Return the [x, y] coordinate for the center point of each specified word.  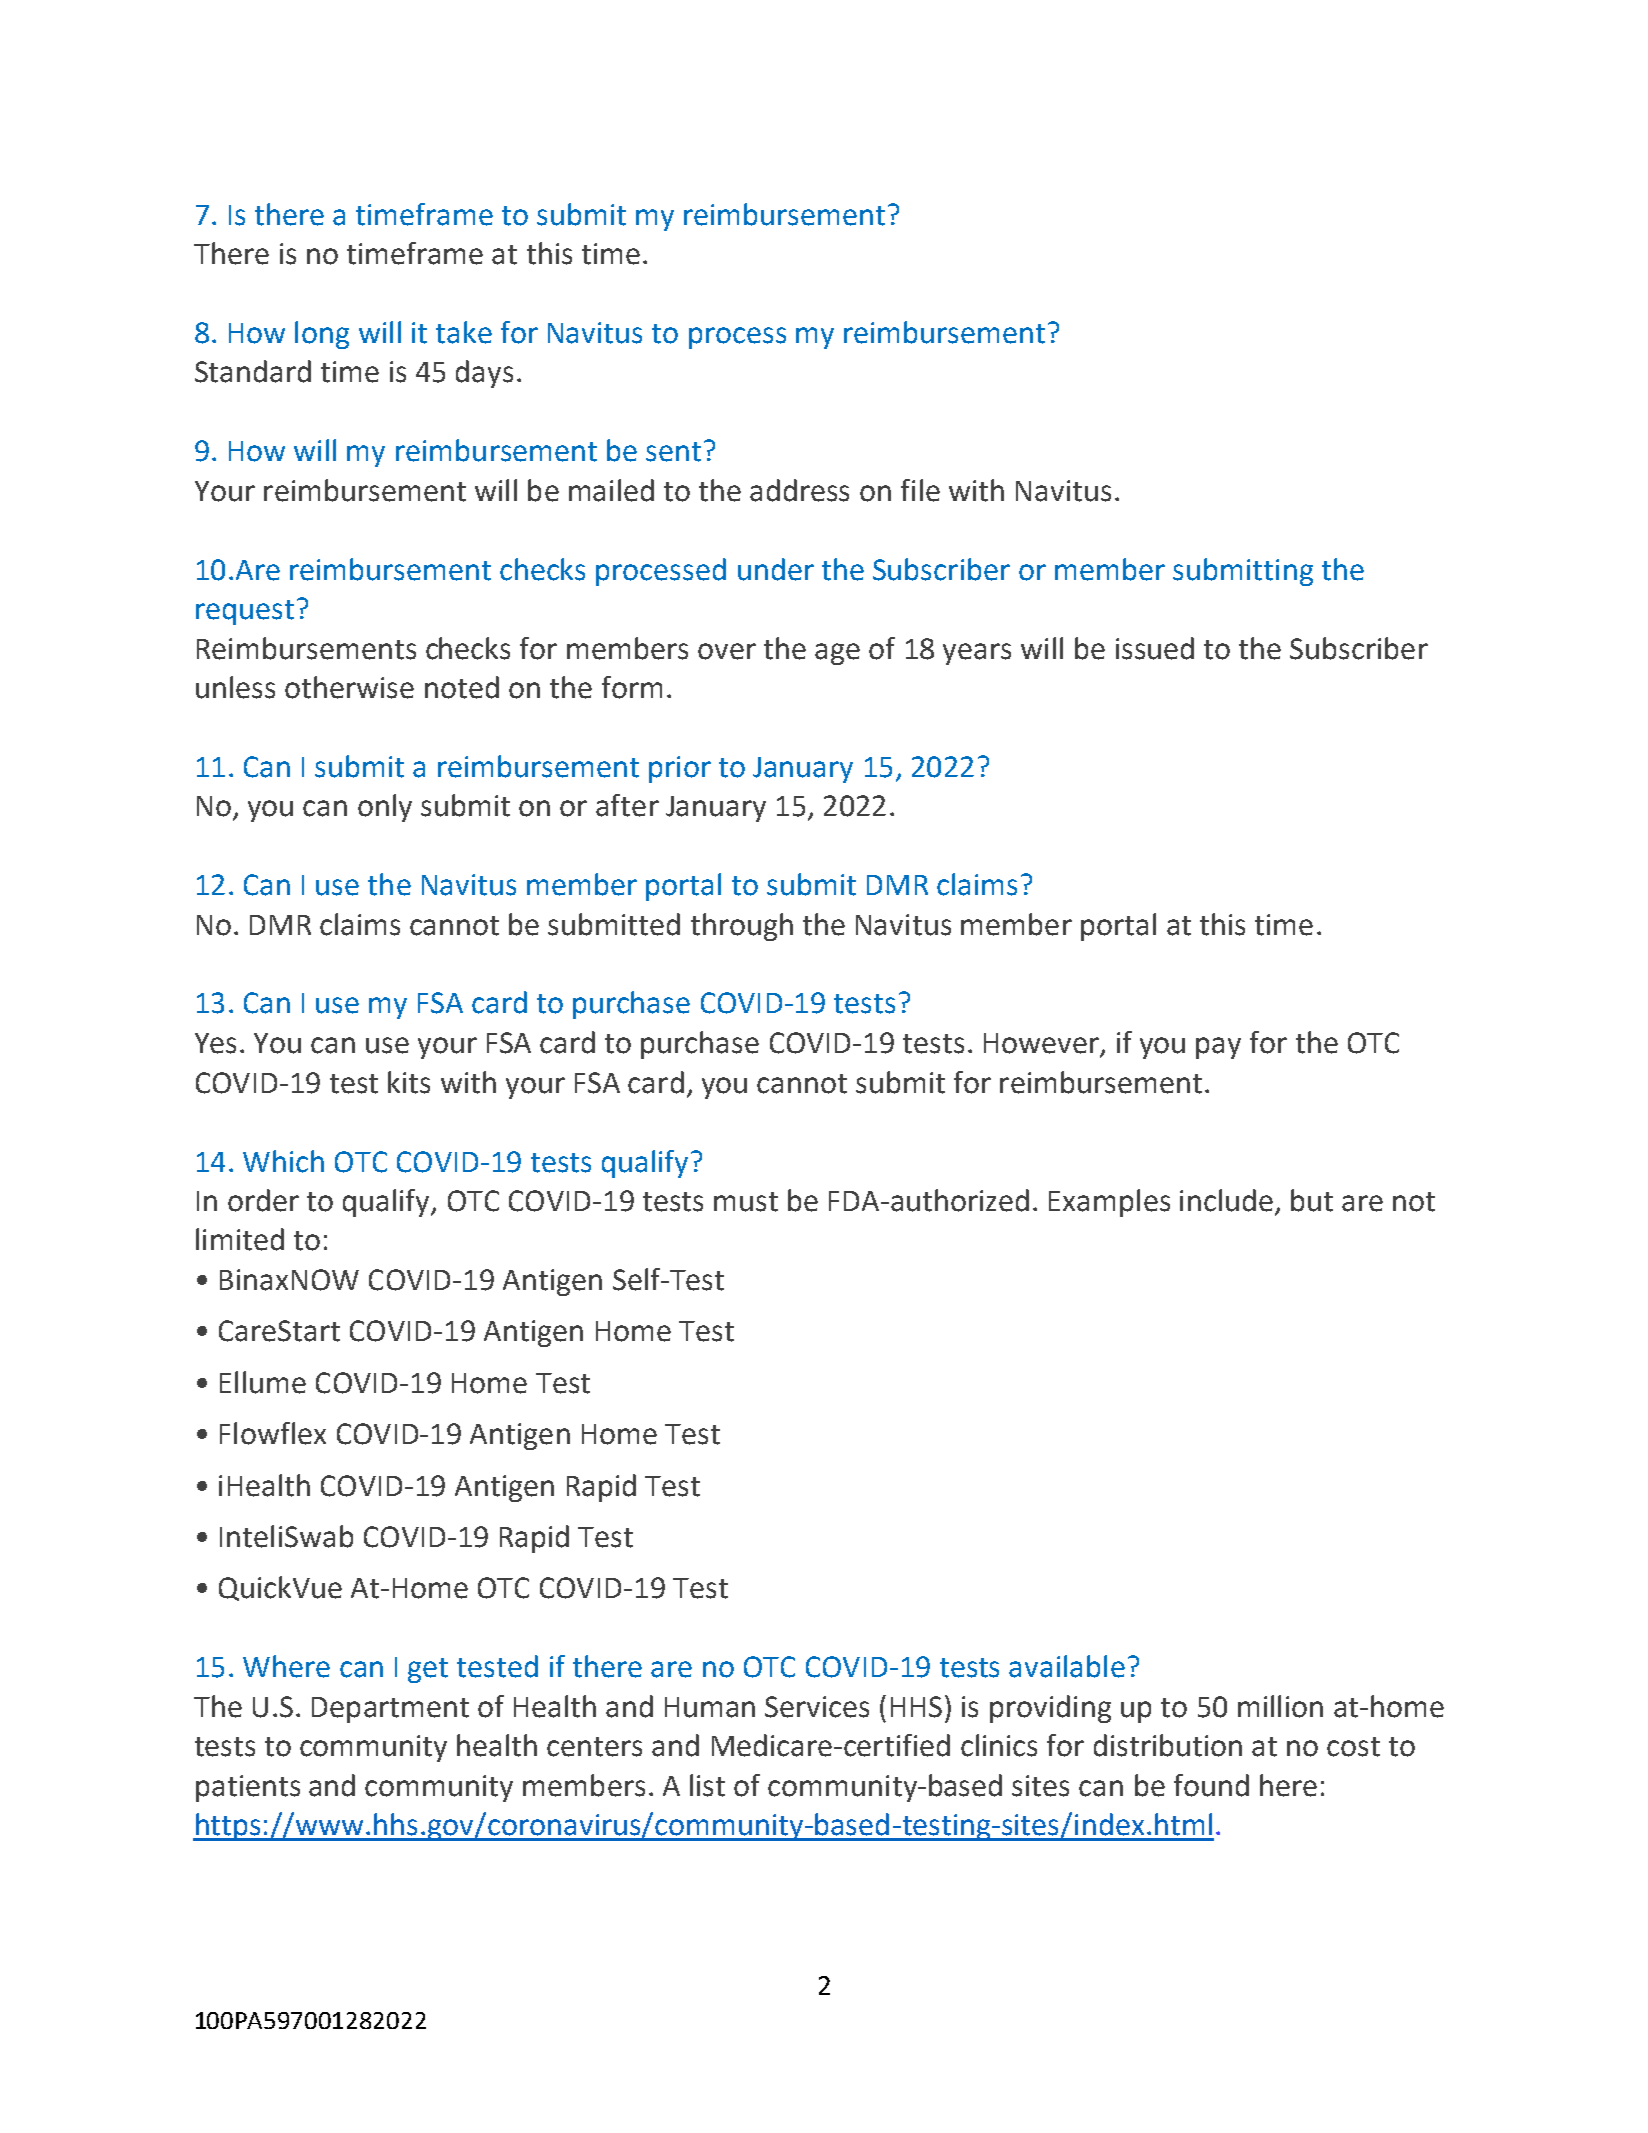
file [920, 490]
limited [240, 1239]
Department [390, 1710]
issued [1155, 648]
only [385, 808]
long [322, 335]
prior [680, 769]
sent [673, 452]
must [746, 1202]
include [1226, 1200]
